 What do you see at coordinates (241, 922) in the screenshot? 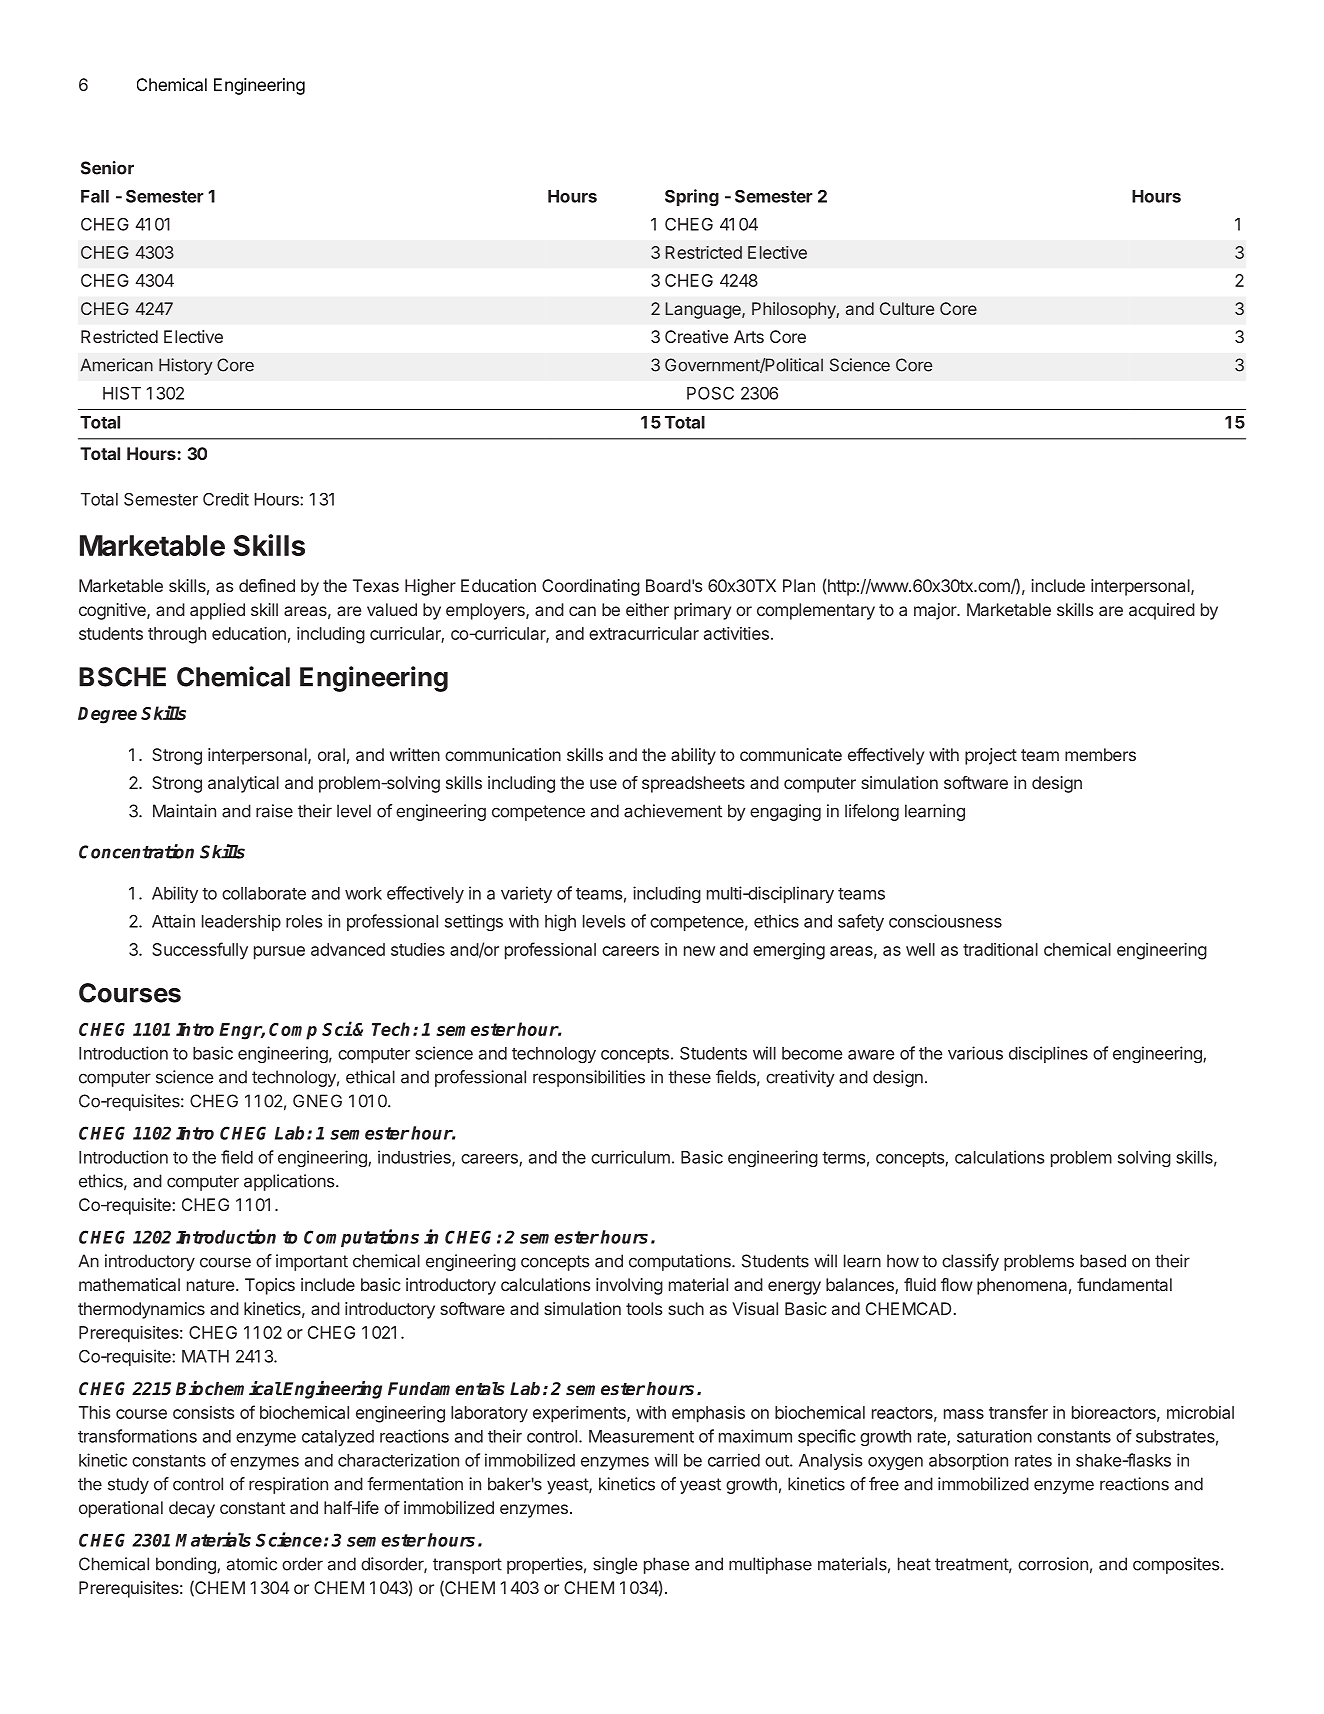
I see `leadership` at bounding box center [241, 922].
